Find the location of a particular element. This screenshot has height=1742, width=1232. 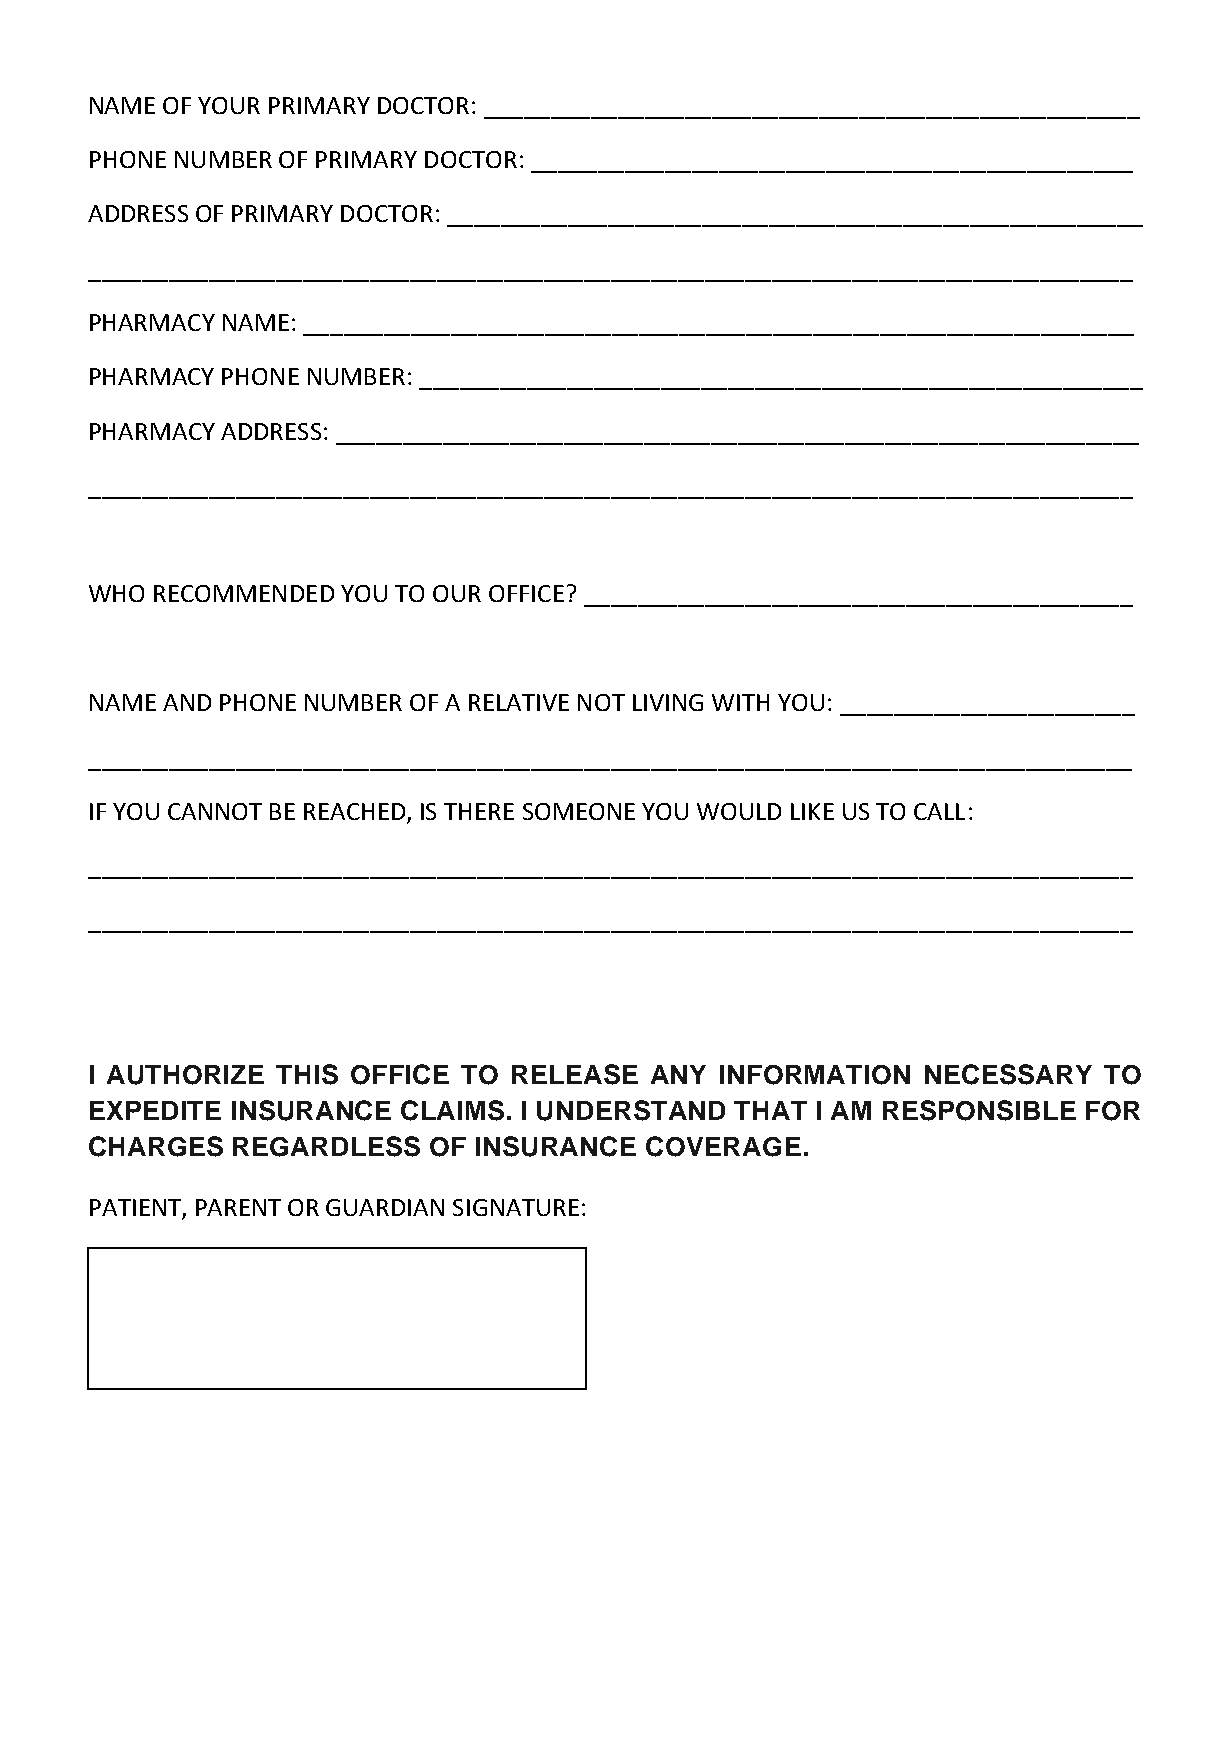

PARENT is located at coordinates (238, 1207).
